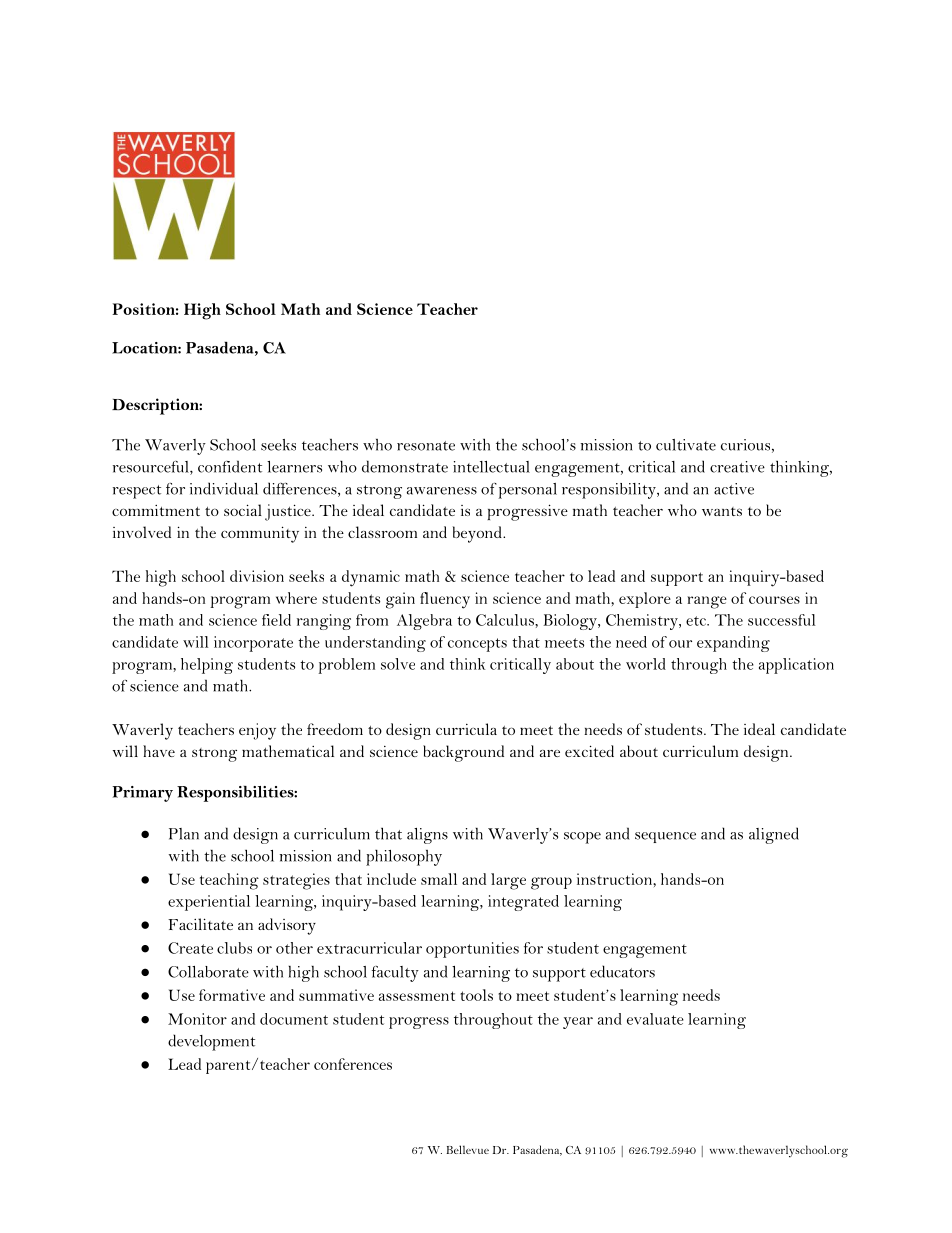 Image resolution: width=952 pixels, height=1233 pixels. Describe the element at coordinates (230, 466) in the screenshot. I see `confident` at that location.
